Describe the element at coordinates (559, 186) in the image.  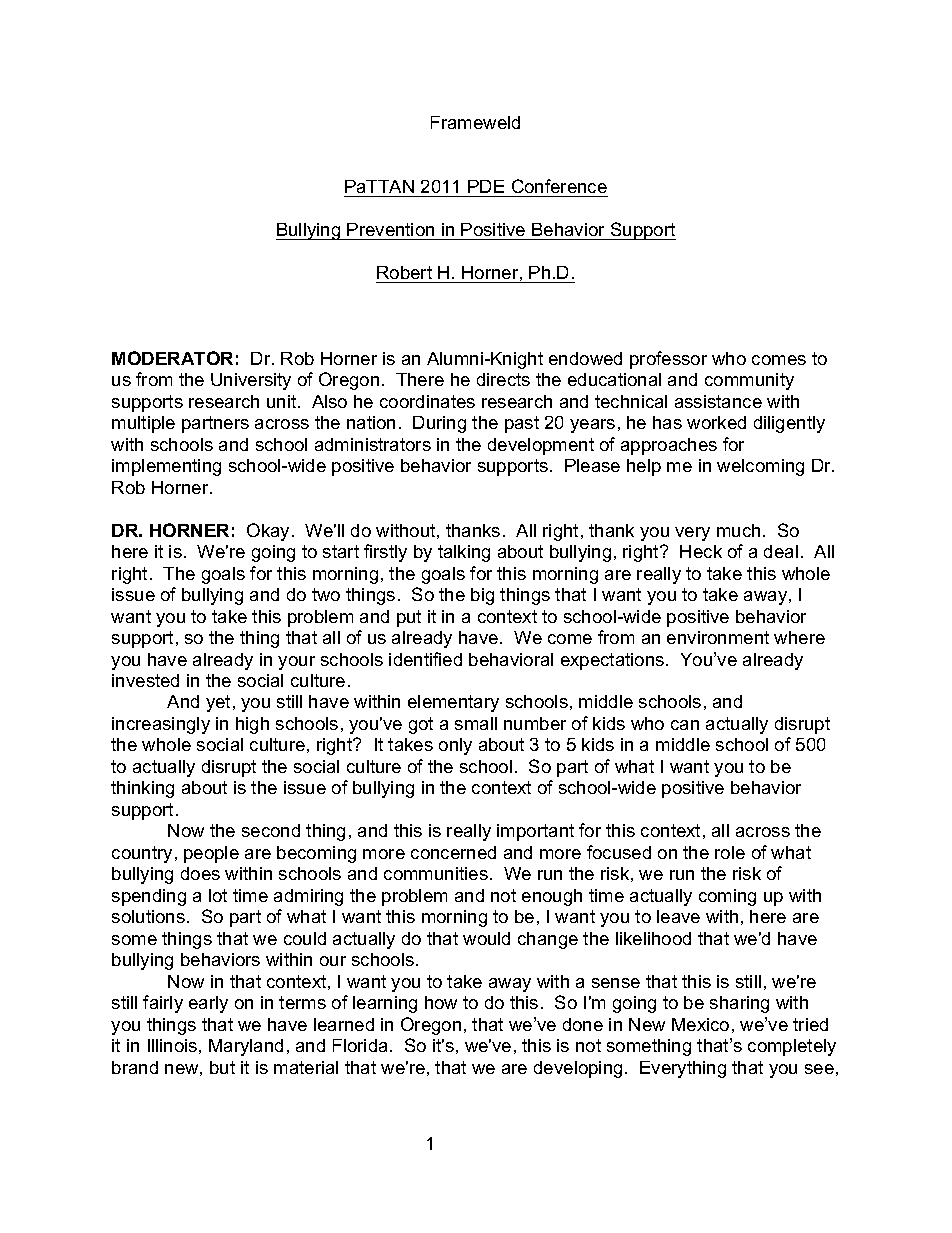
I see `Conference` at that location.
